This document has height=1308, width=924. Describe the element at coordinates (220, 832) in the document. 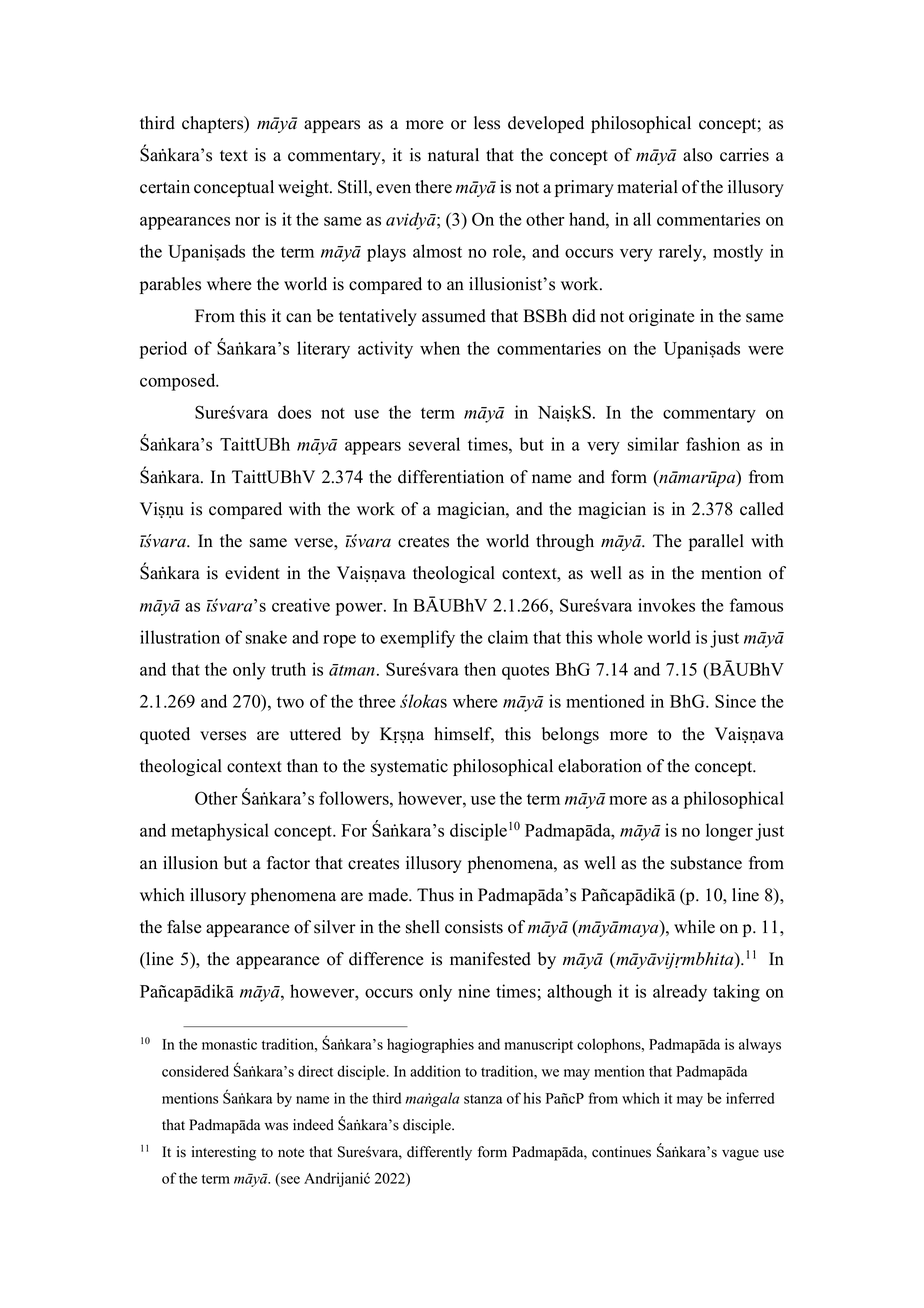

I see `metaphysical` at that location.
